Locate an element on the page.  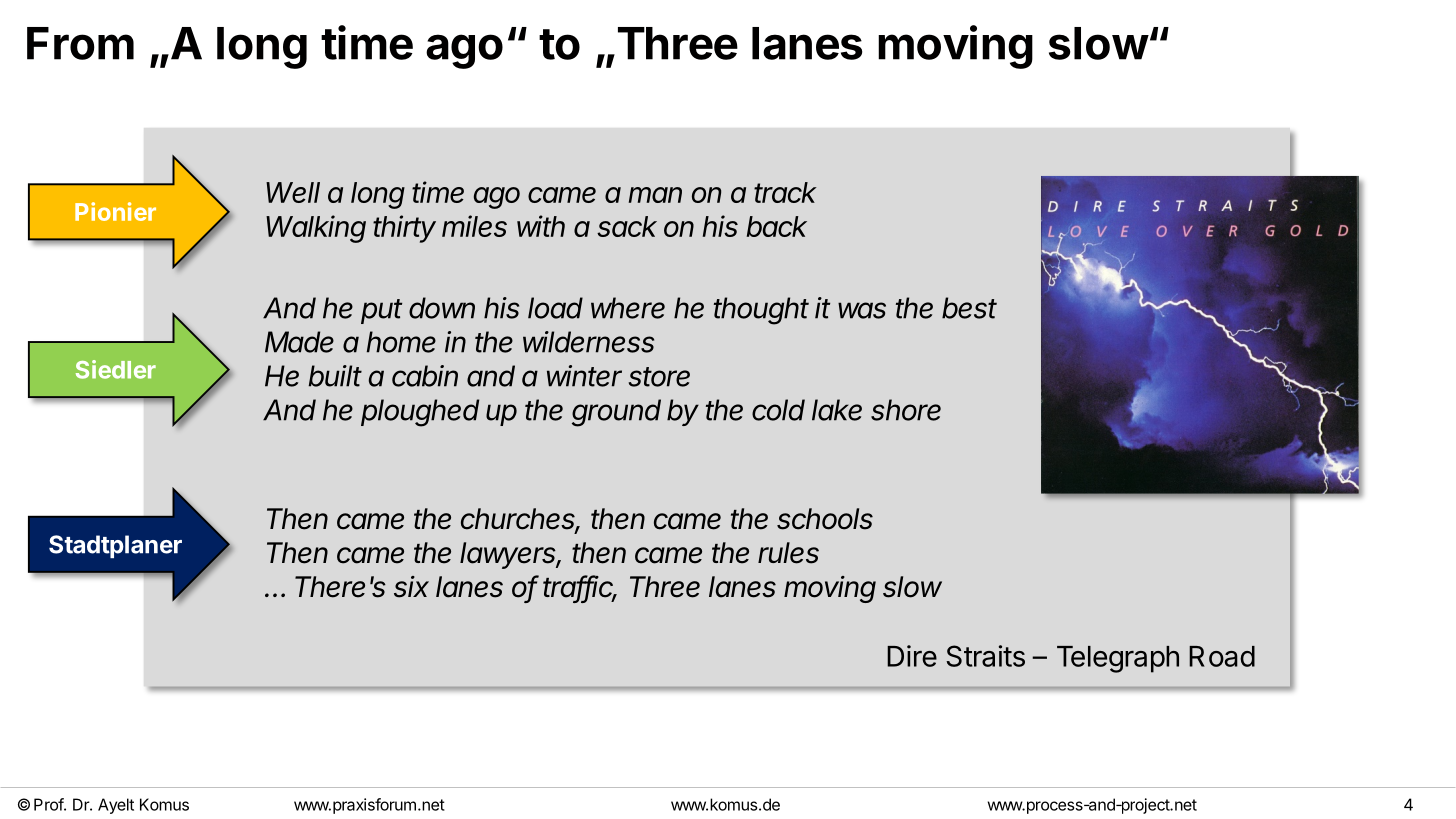
back is located at coordinates (777, 226).
